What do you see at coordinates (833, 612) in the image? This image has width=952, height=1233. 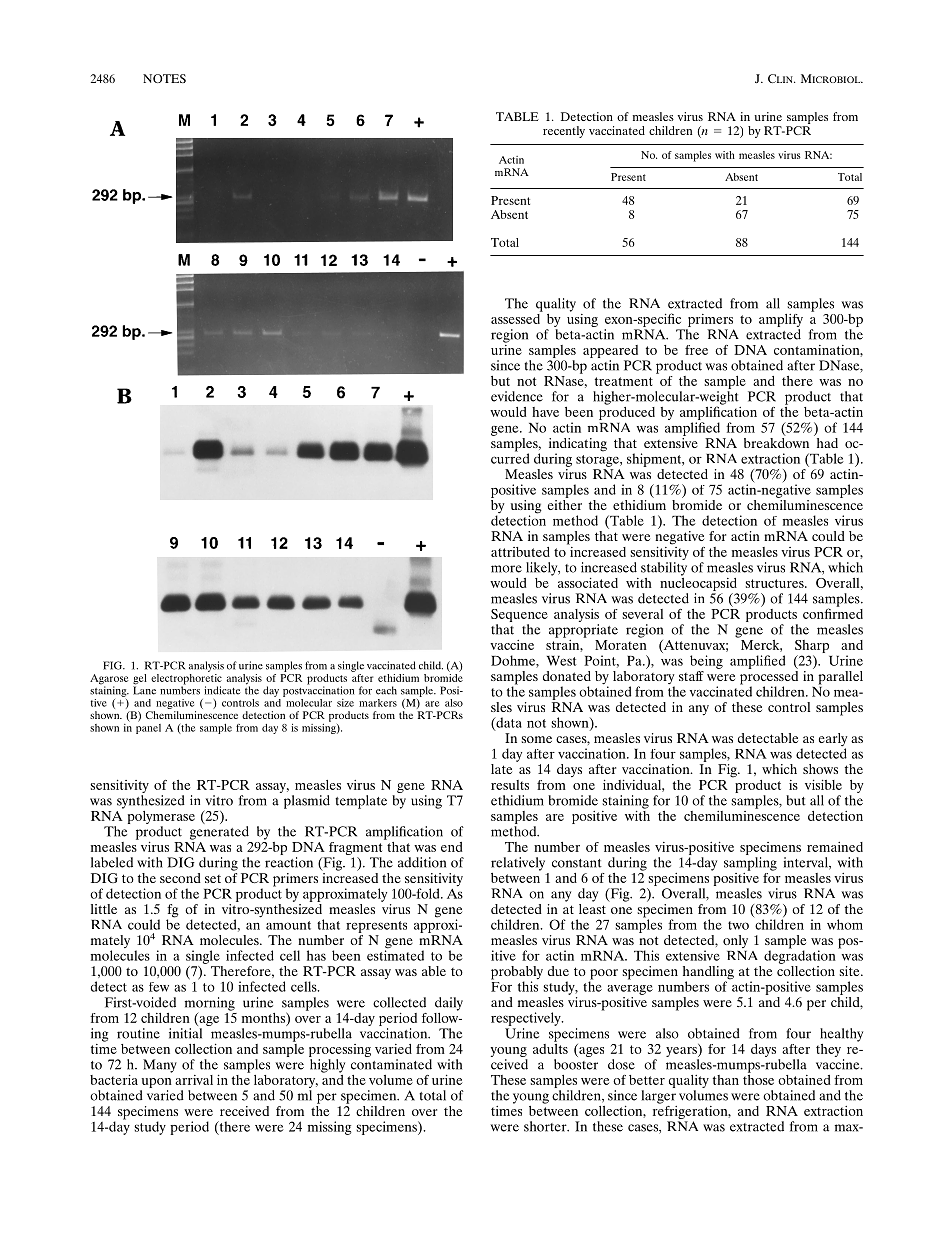 I see `confirmed` at bounding box center [833, 612].
